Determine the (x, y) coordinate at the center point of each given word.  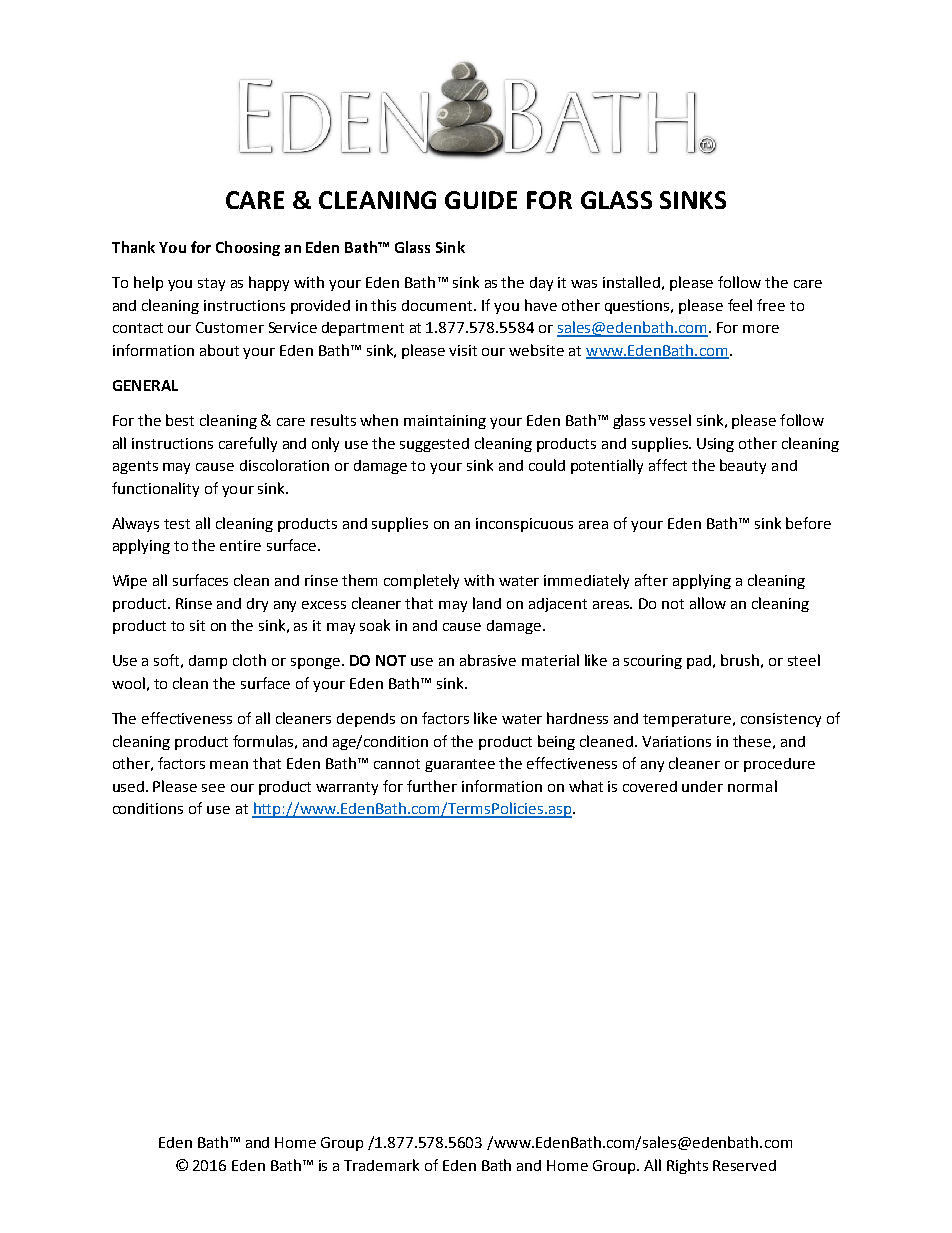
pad (700, 662)
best (180, 420)
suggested (434, 445)
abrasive (488, 660)
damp (208, 662)
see (213, 788)
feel (740, 305)
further (432, 786)
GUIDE (481, 200)
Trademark (381, 1165)
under (702, 786)
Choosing (248, 248)
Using (715, 445)
